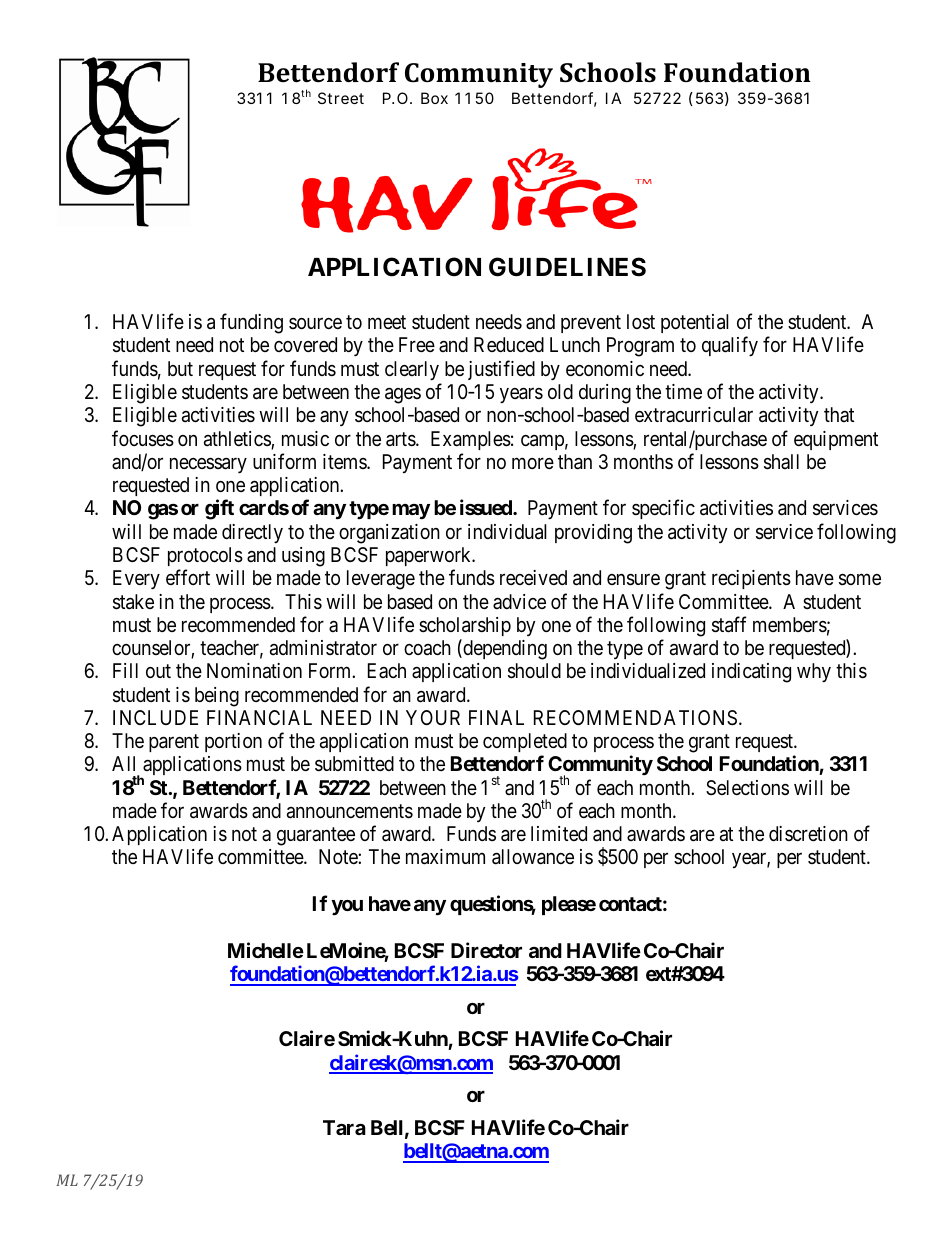  I want to click on staff, so click(729, 624).
